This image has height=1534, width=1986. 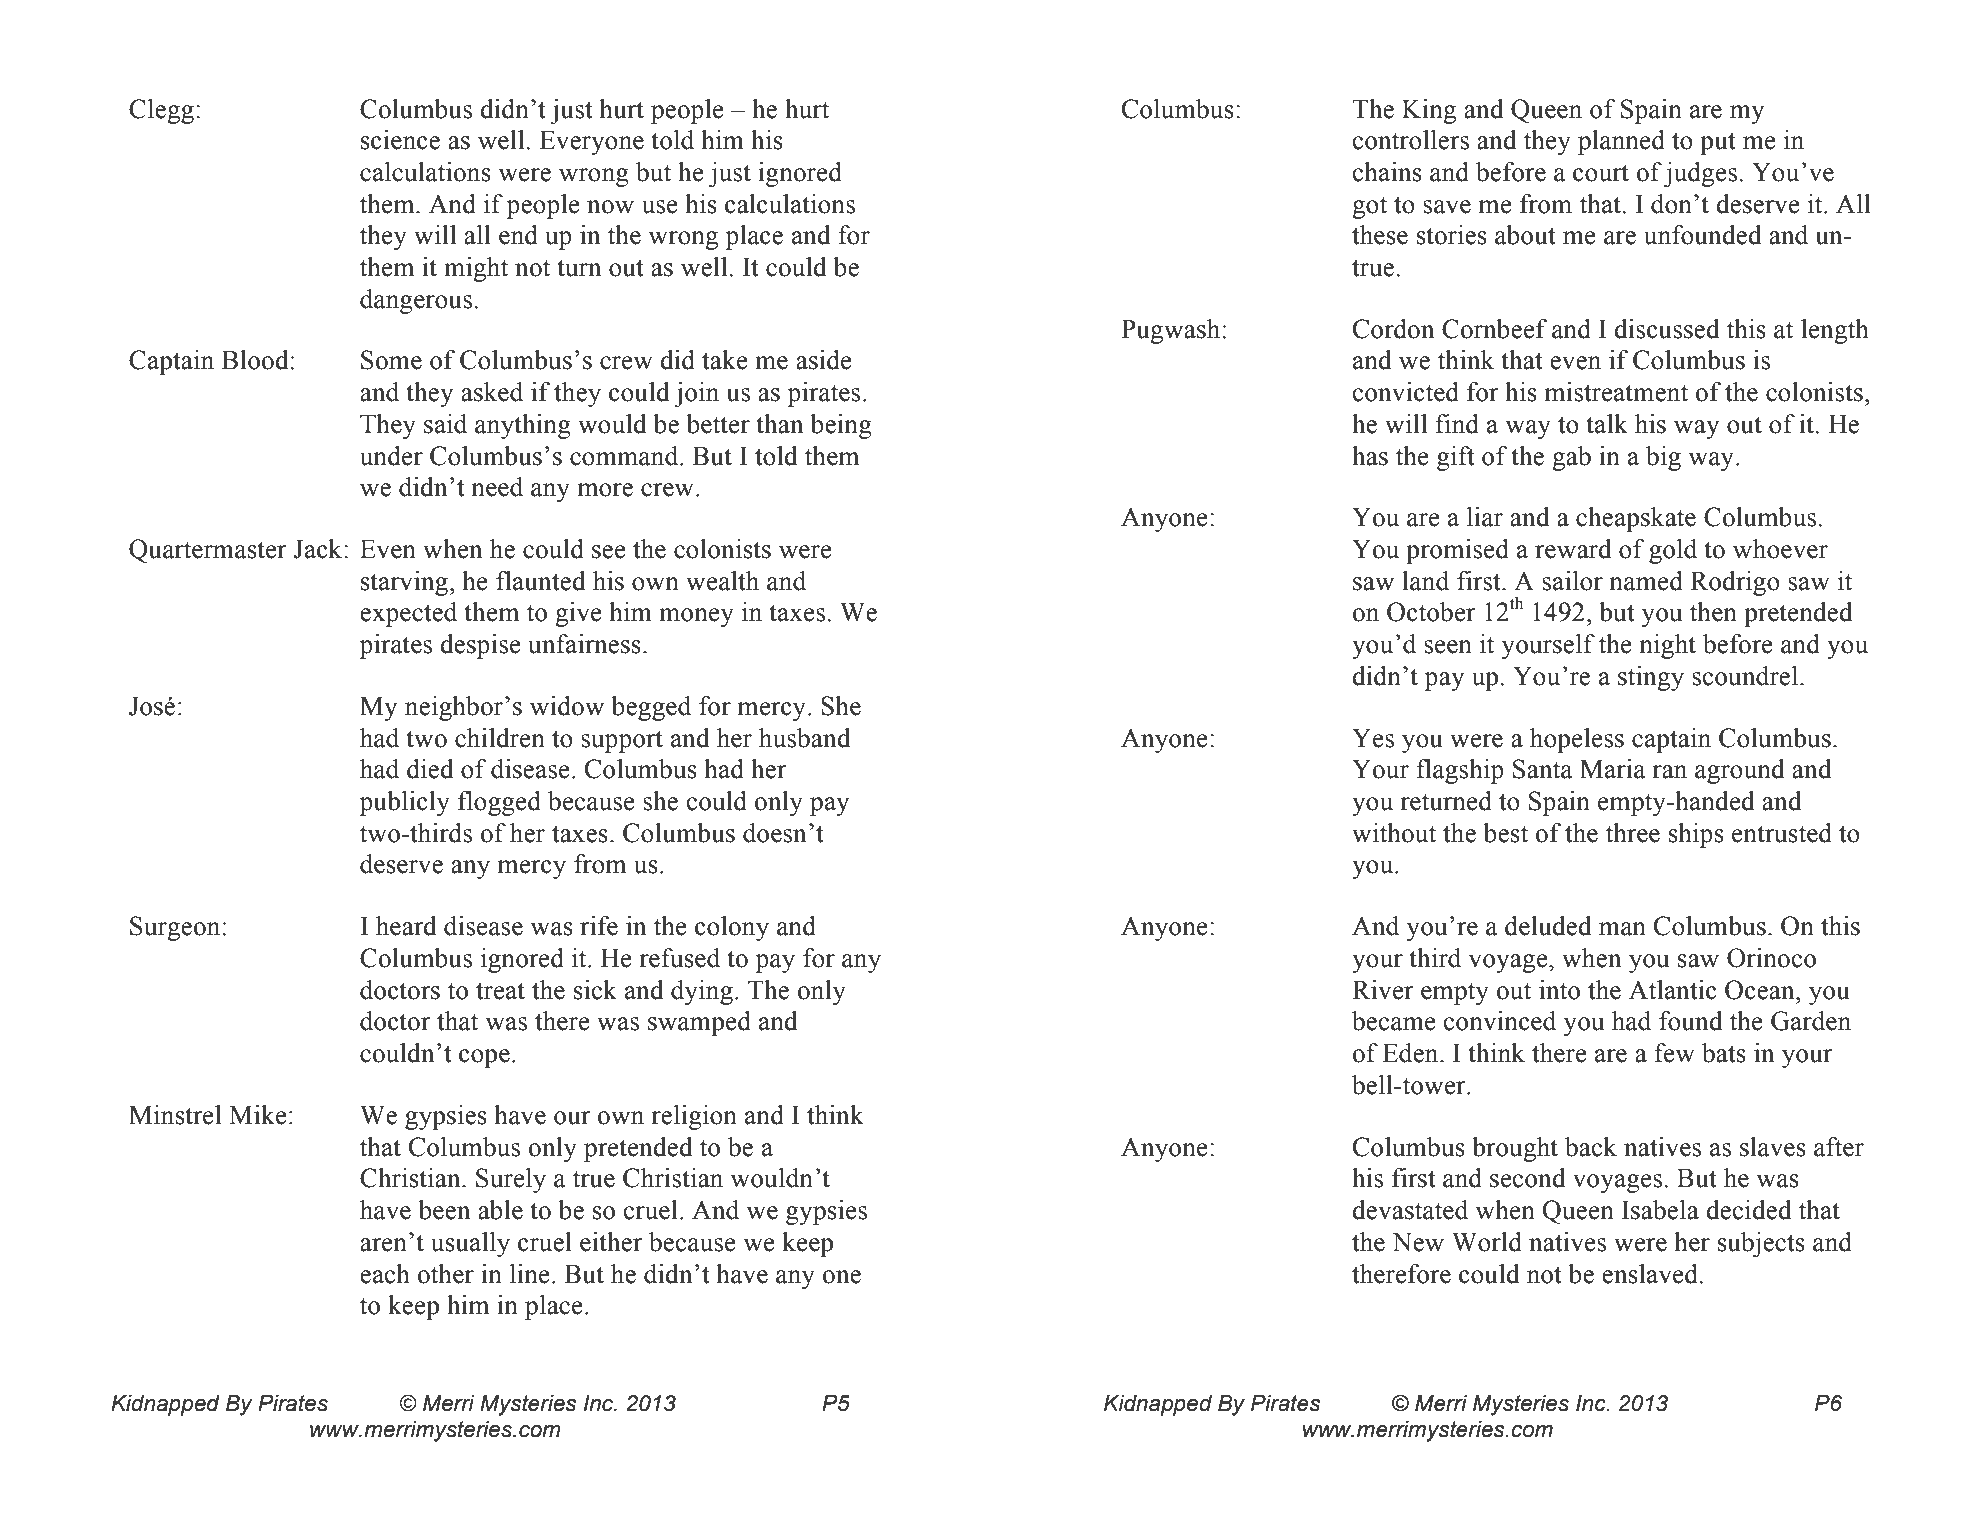 What do you see at coordinates (400, 140) in the image?
I see `science` at bounding box center [400, 140].
